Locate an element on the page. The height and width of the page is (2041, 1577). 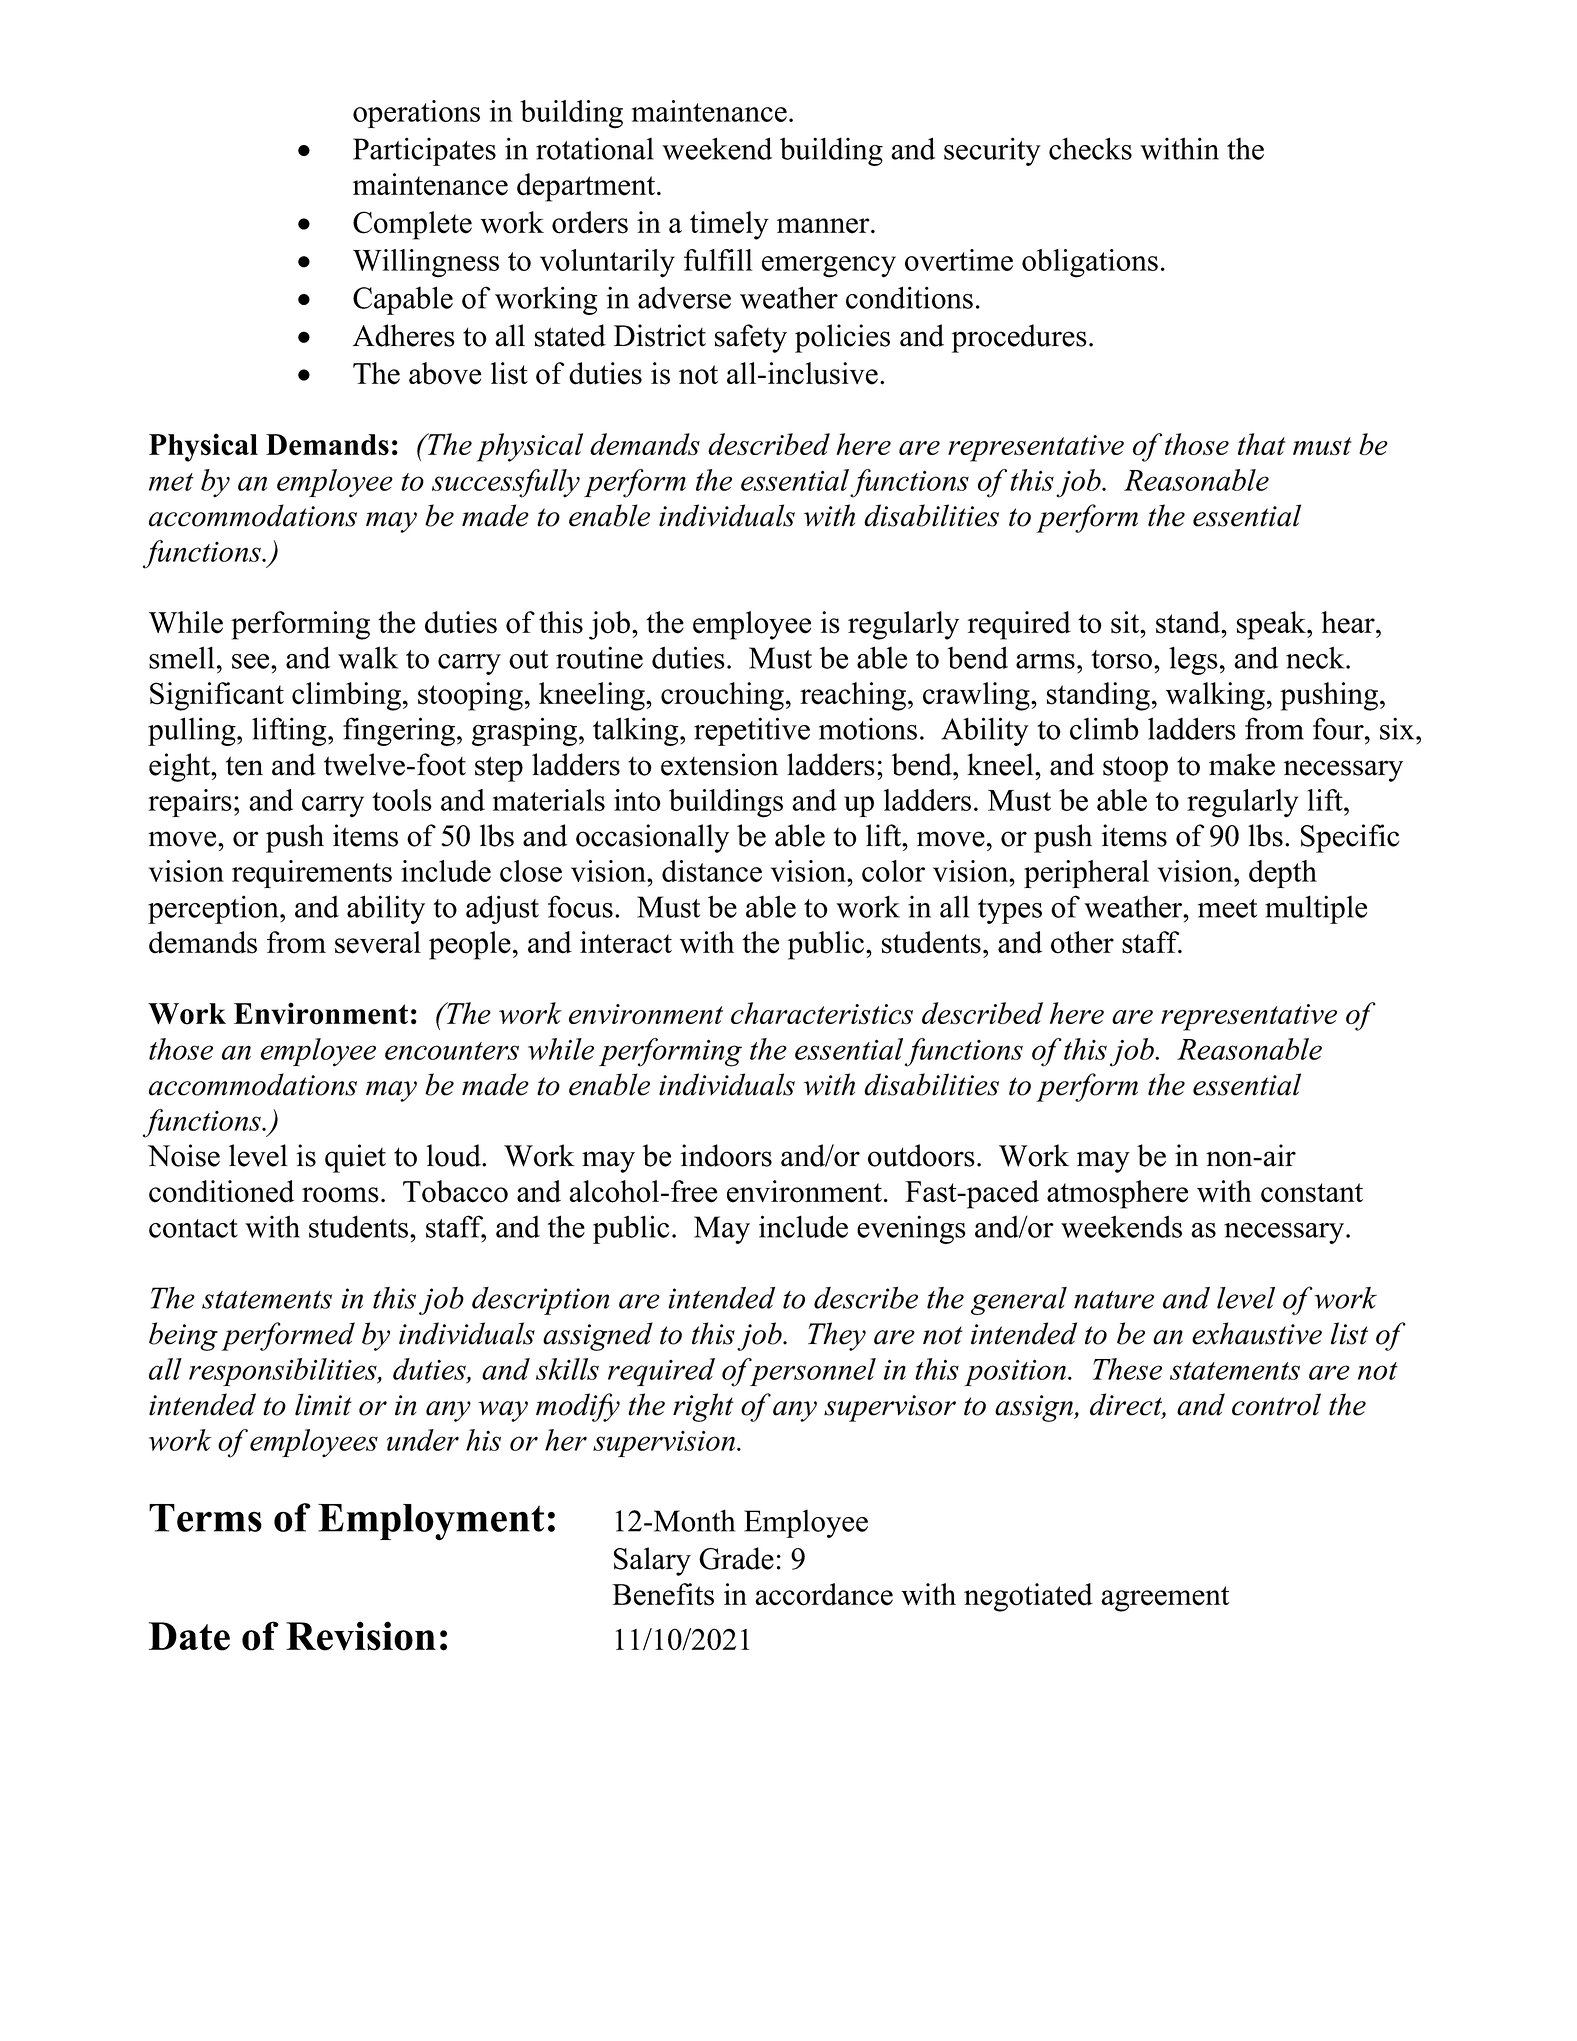
checks is located at coordinates (1090, 148).
